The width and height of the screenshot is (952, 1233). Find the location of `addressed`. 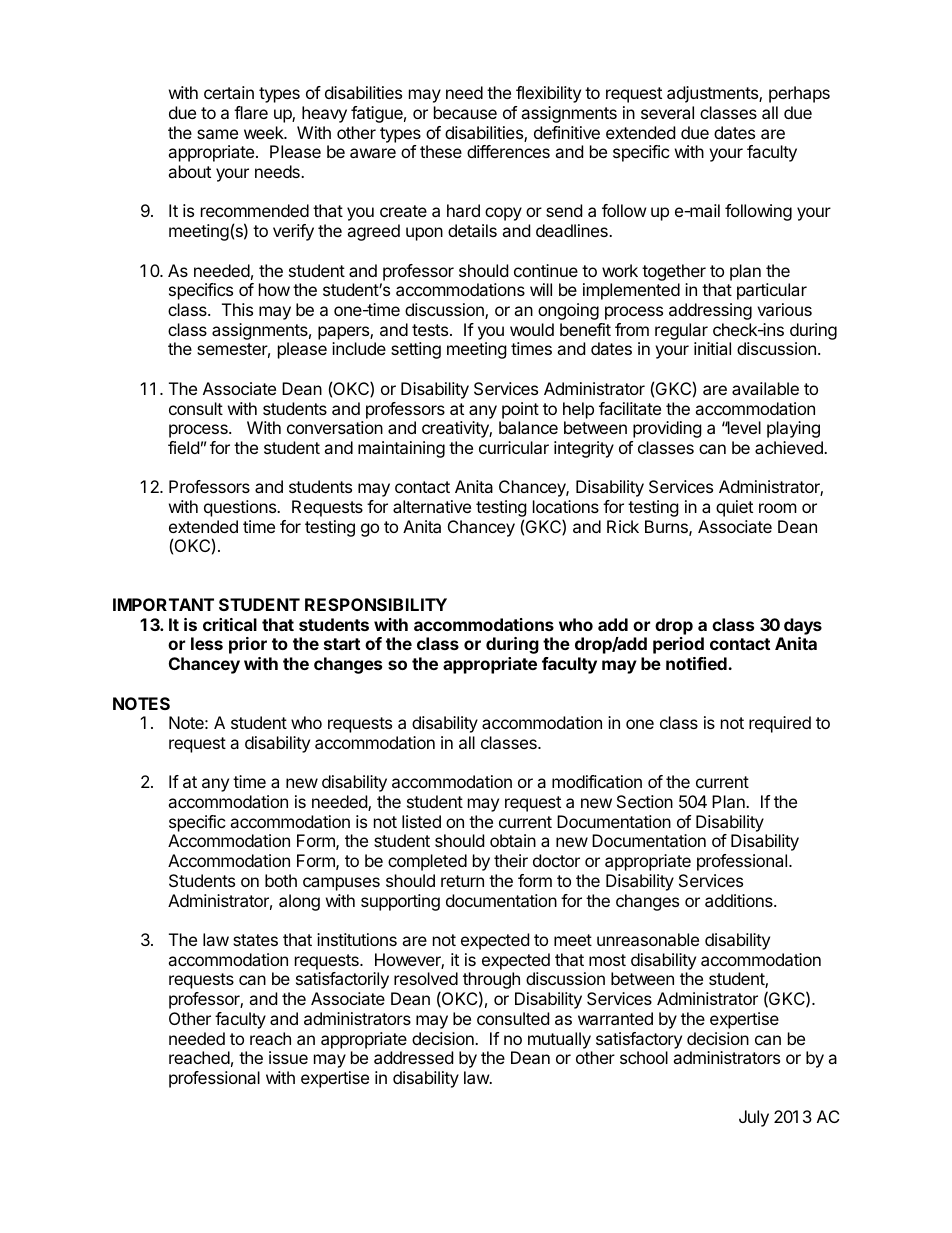

addressed is located at coordinates (413, 1057).
